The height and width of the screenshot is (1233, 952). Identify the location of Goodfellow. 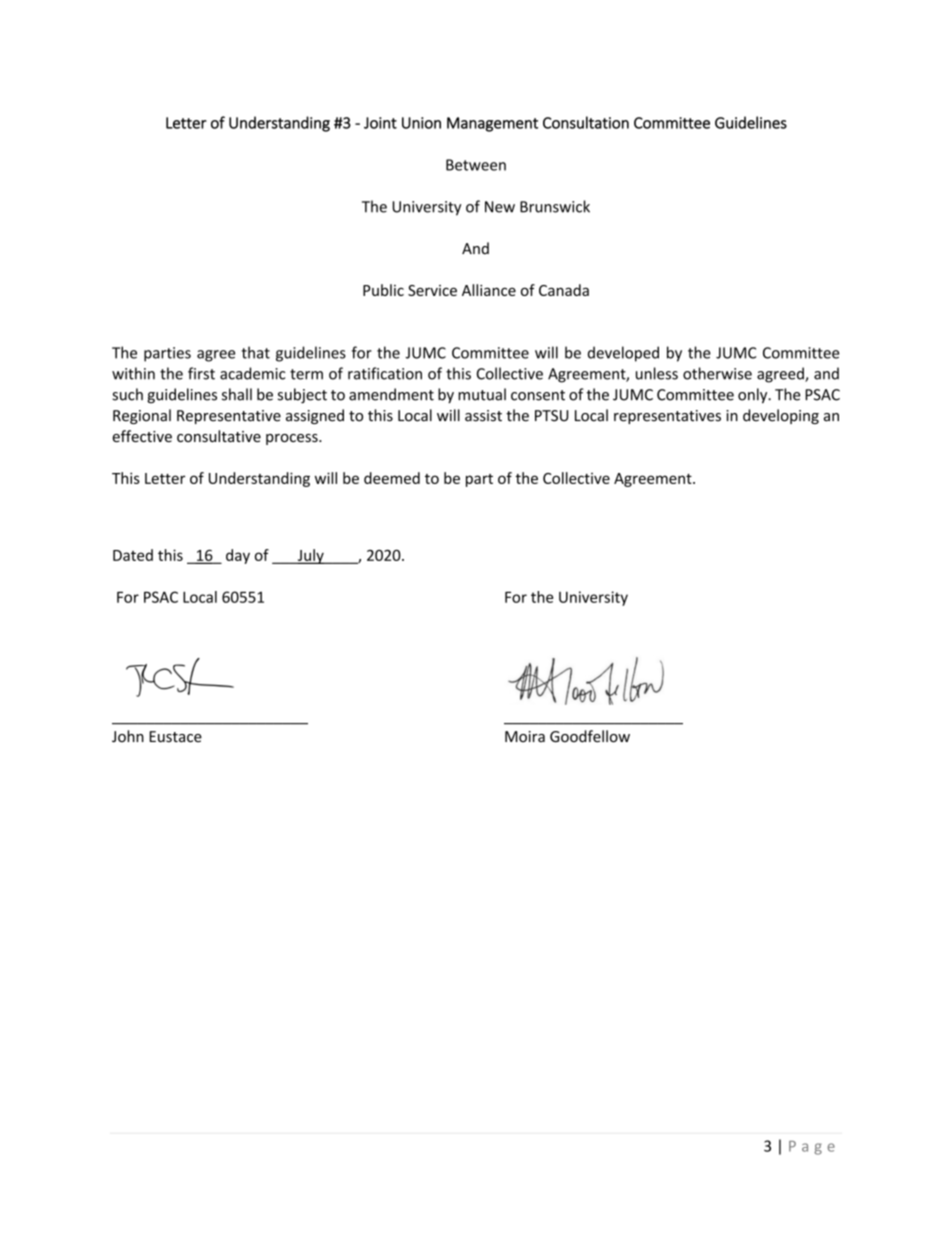
(590, 736).
